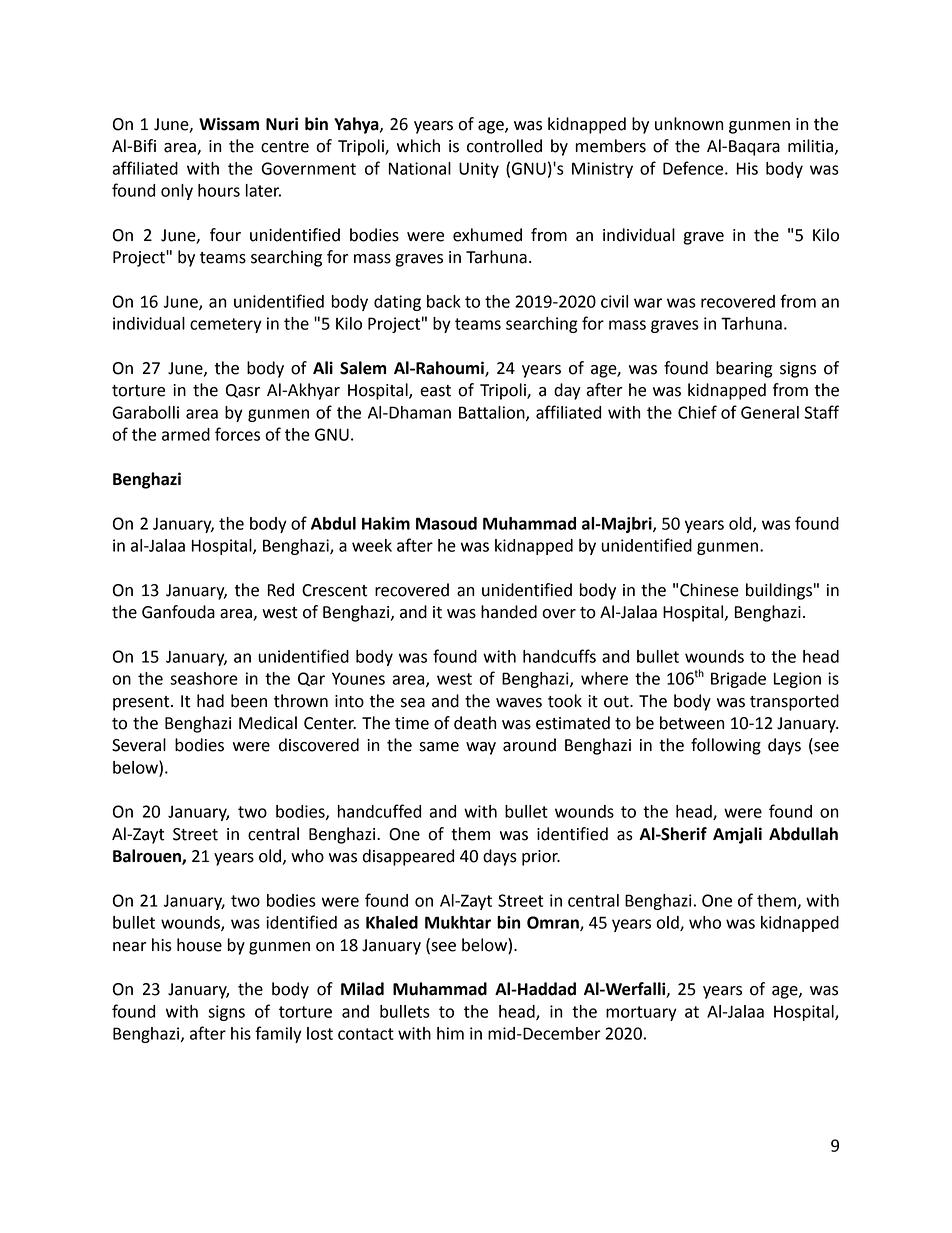  What do you see at coordinates (278, 1034) in the screenshot?
I see `family` at bounding box center [278, 1034].
